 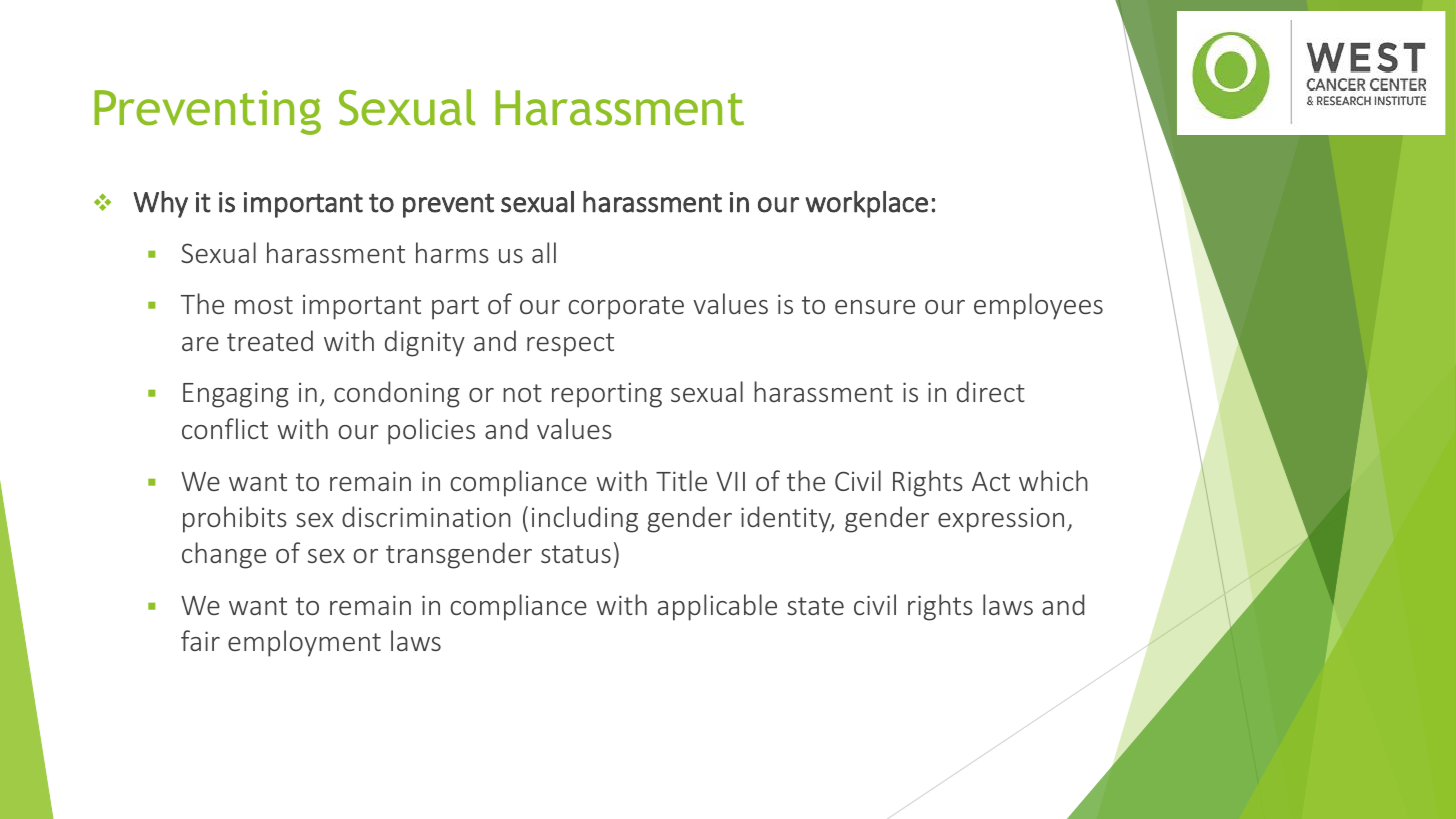 I want to click on most, so click(x=264, y=305).
